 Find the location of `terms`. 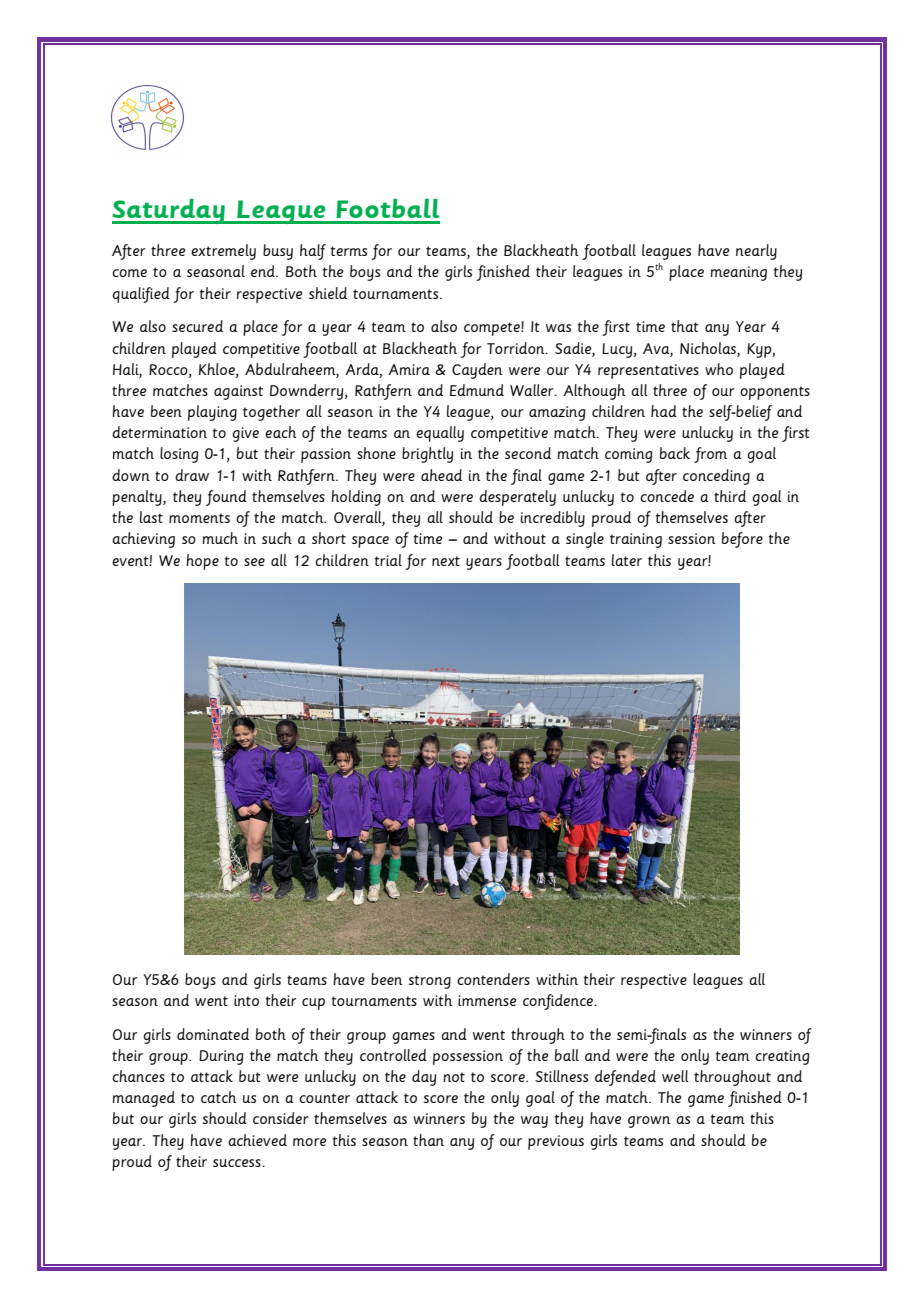

terms is located at coordinates (349, 251).
